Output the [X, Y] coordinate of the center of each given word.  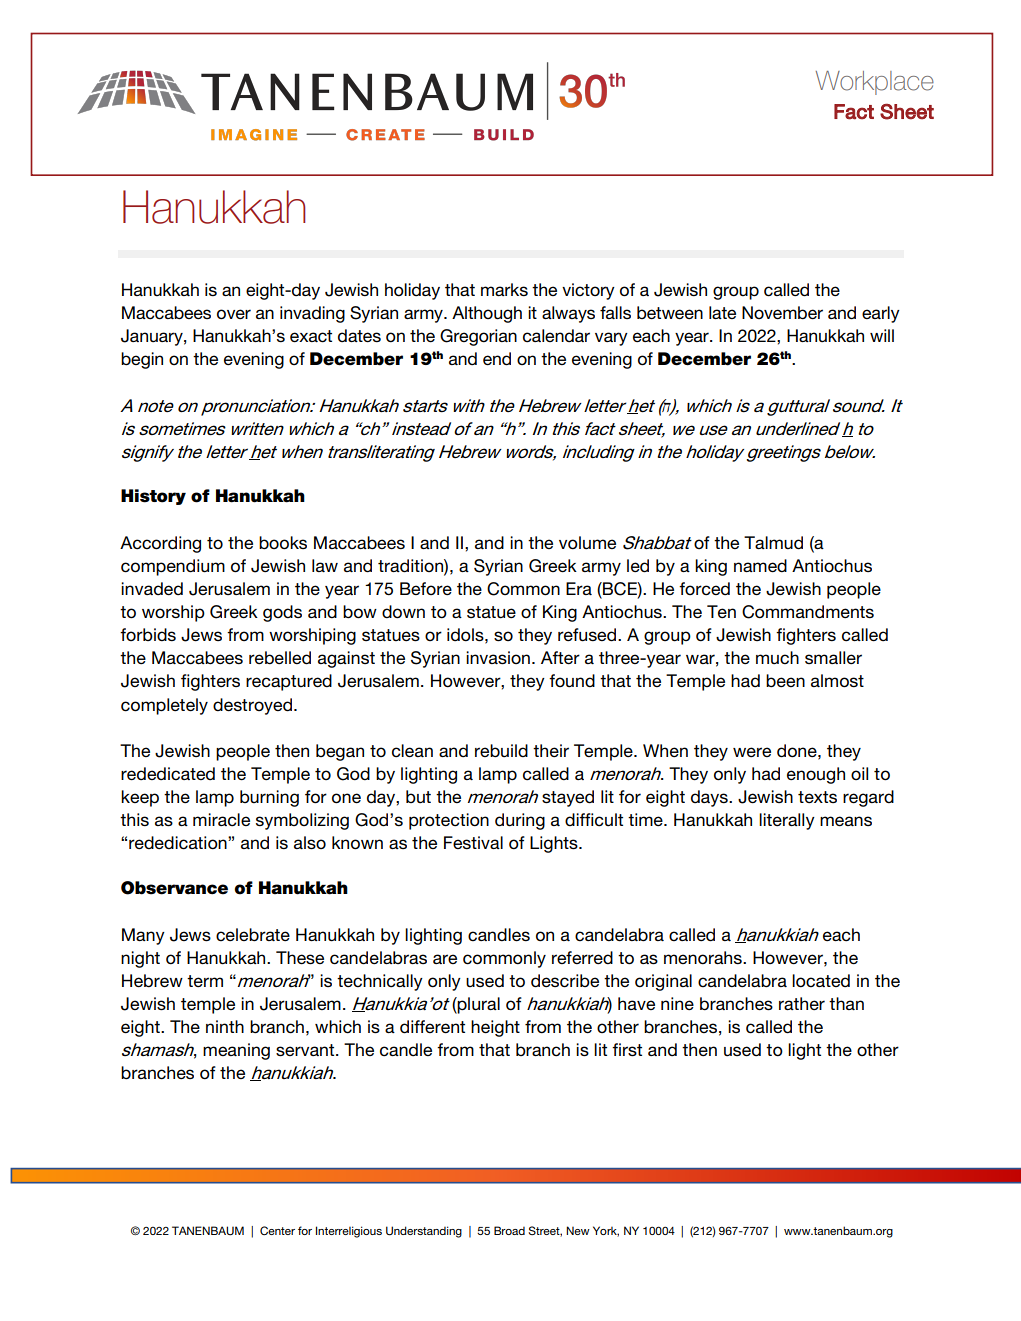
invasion [498, 658]
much [777, 658]
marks [504, 289]
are [445, 959]
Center [277, 1230]
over [234, 314]
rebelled [280, 658]
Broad [509, 1230]
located [821, 981]
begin [142, 360]
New [578, 1230]
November [782, 313]
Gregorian [478, 337]
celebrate [253, 935]
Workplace [875, 83]
